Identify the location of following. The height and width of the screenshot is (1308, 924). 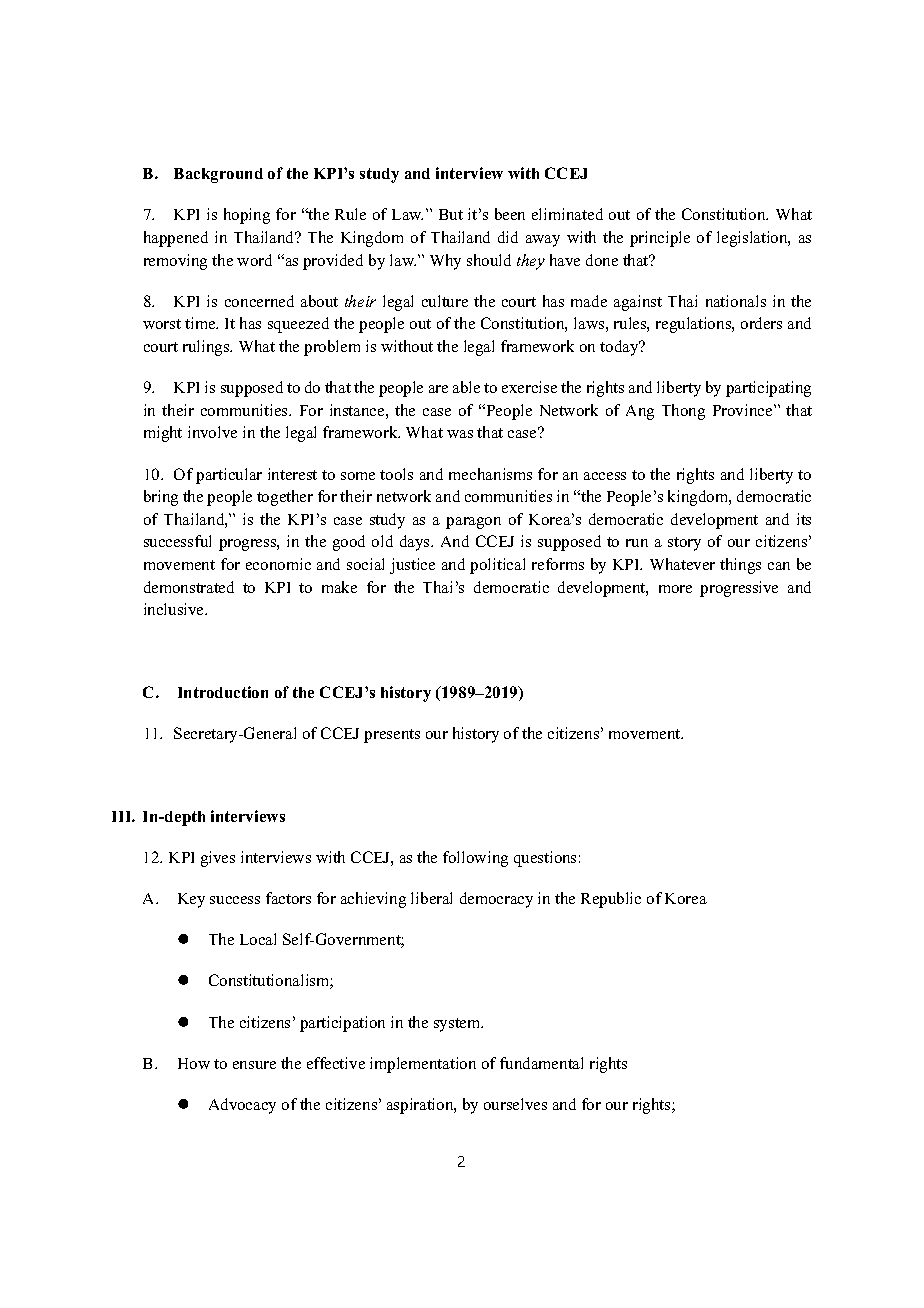
(475, 859).
